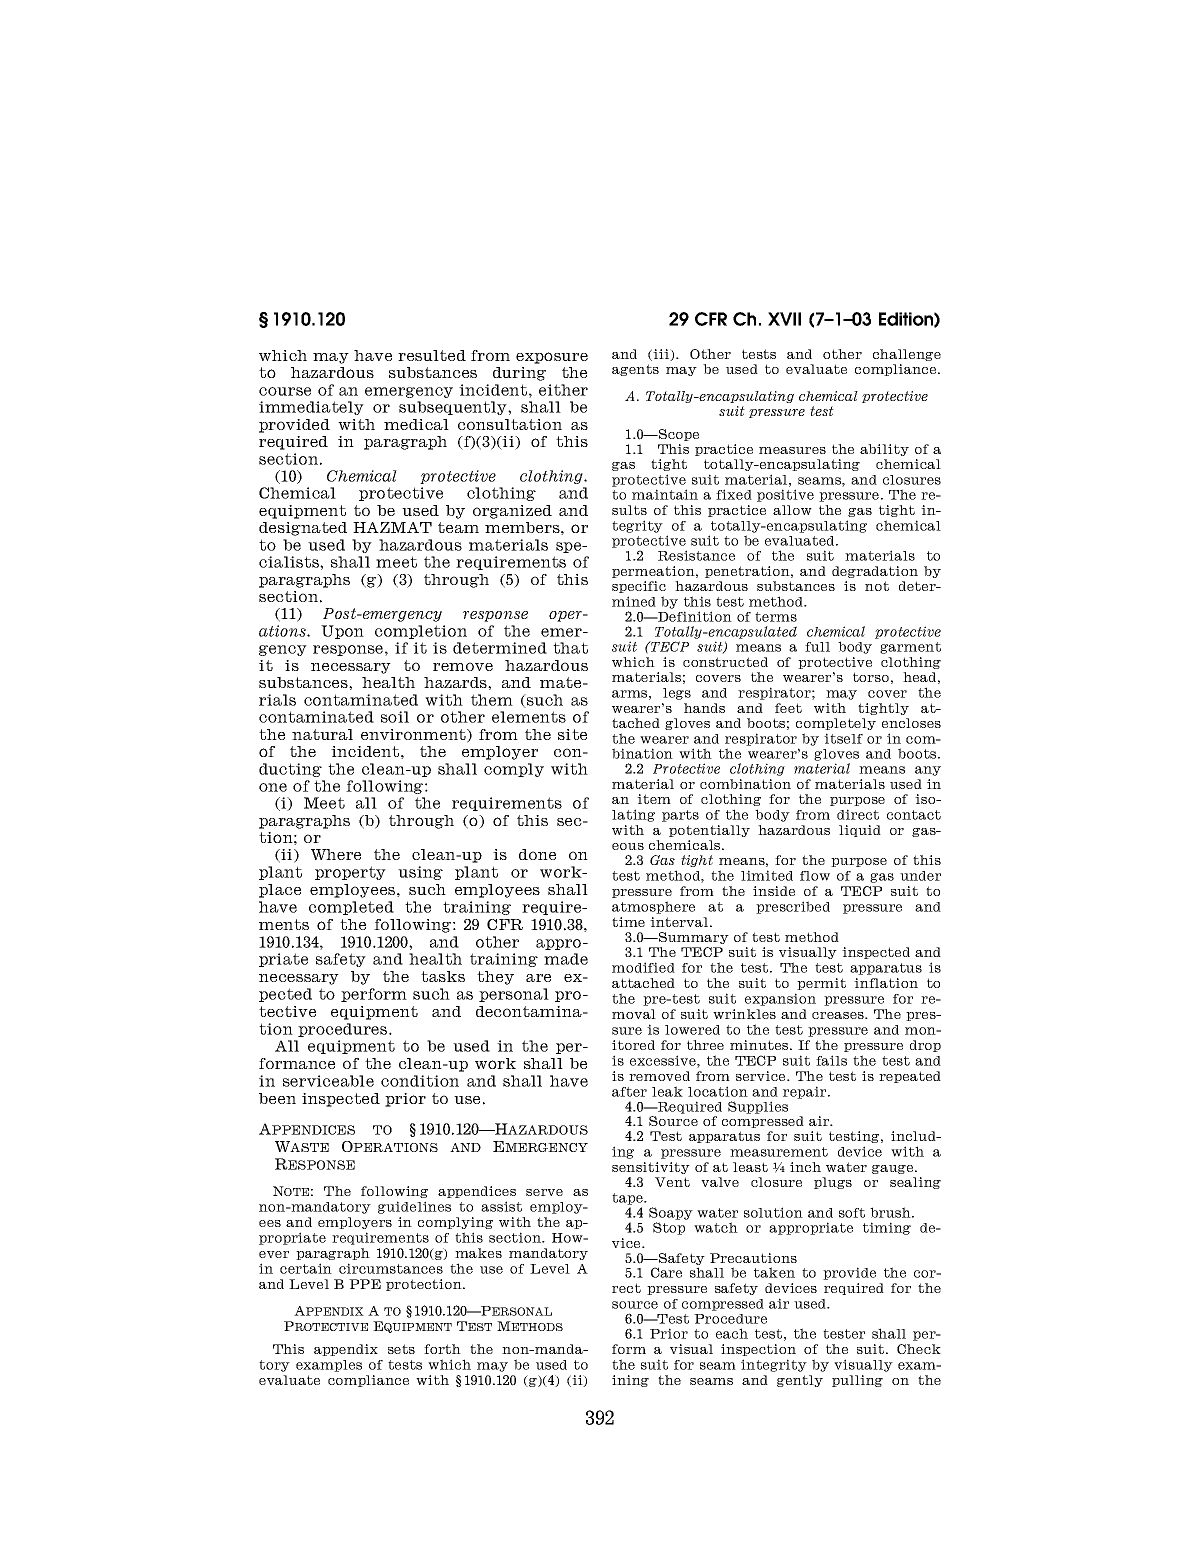  What do you see at coordinates (432, 355) in the document?
I see `resulted` at bounding box center [432, 355].
